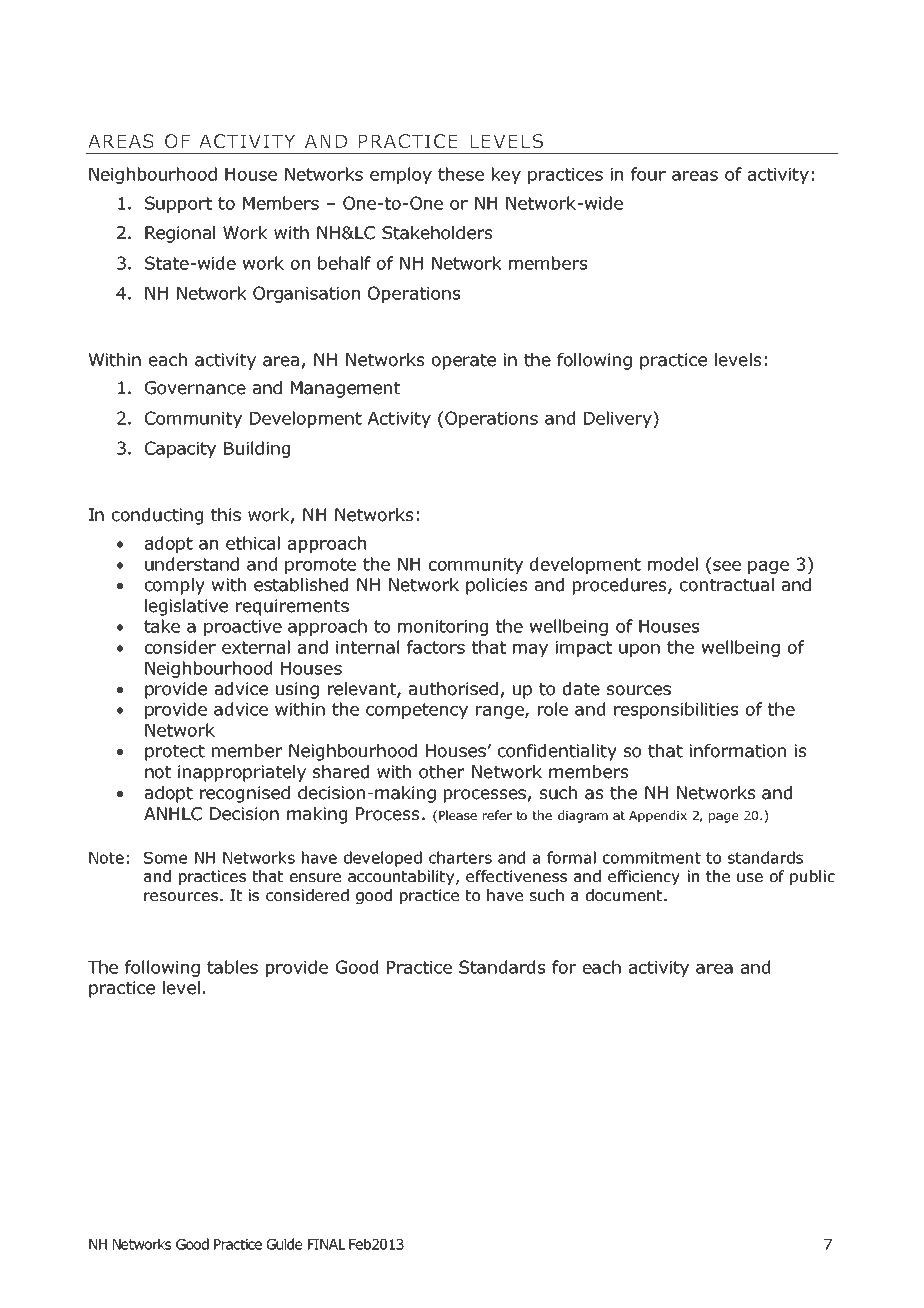  Describe the element at coordinates (453, 689) in the image. I see `authorised` at that location.
